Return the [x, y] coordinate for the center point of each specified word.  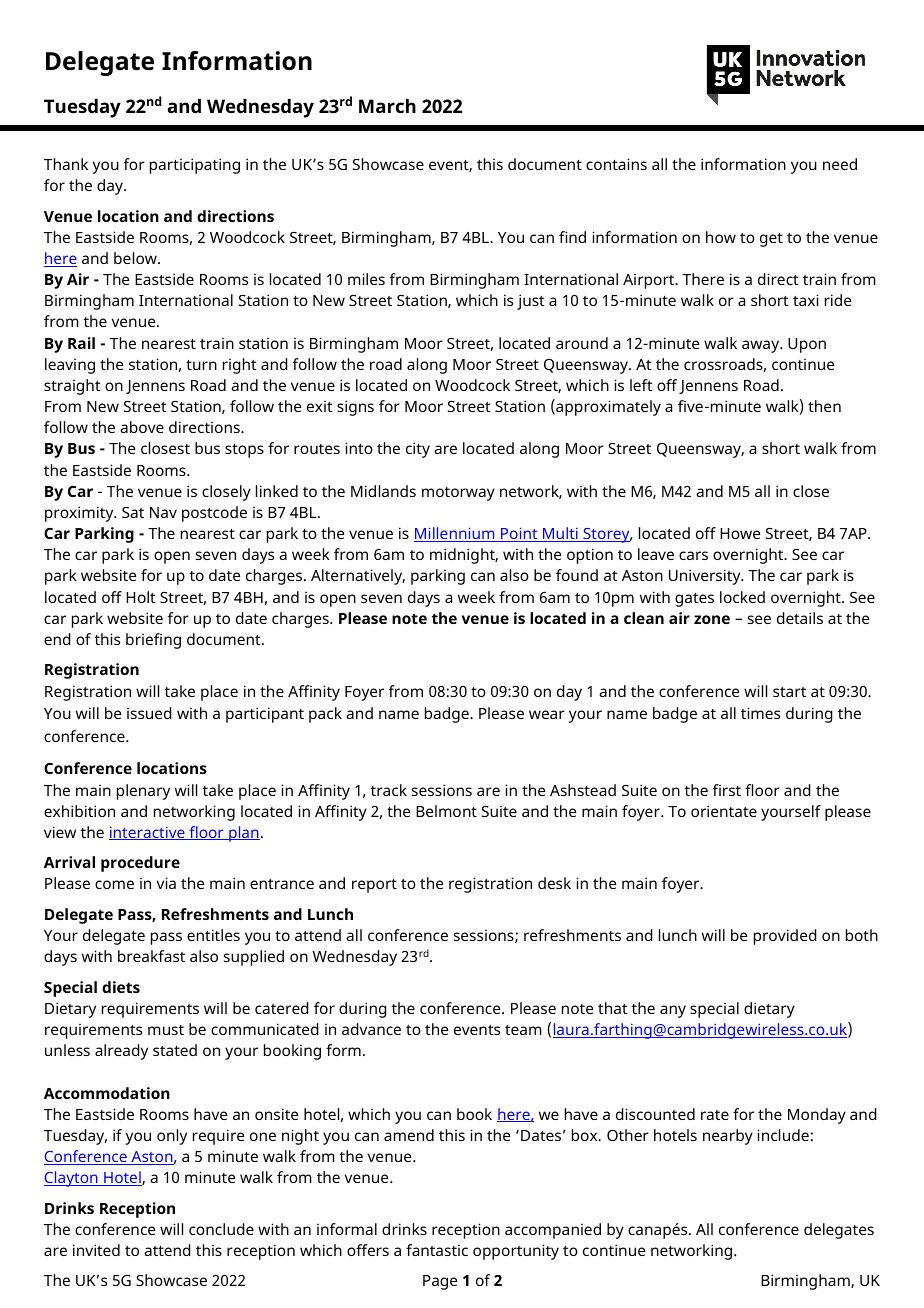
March [387, 106]
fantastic [437, 1250]
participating [195, 166]
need [840, 164]
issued [149, 713]
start [789, 692]
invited [96, 1250]
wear [547, 714]
